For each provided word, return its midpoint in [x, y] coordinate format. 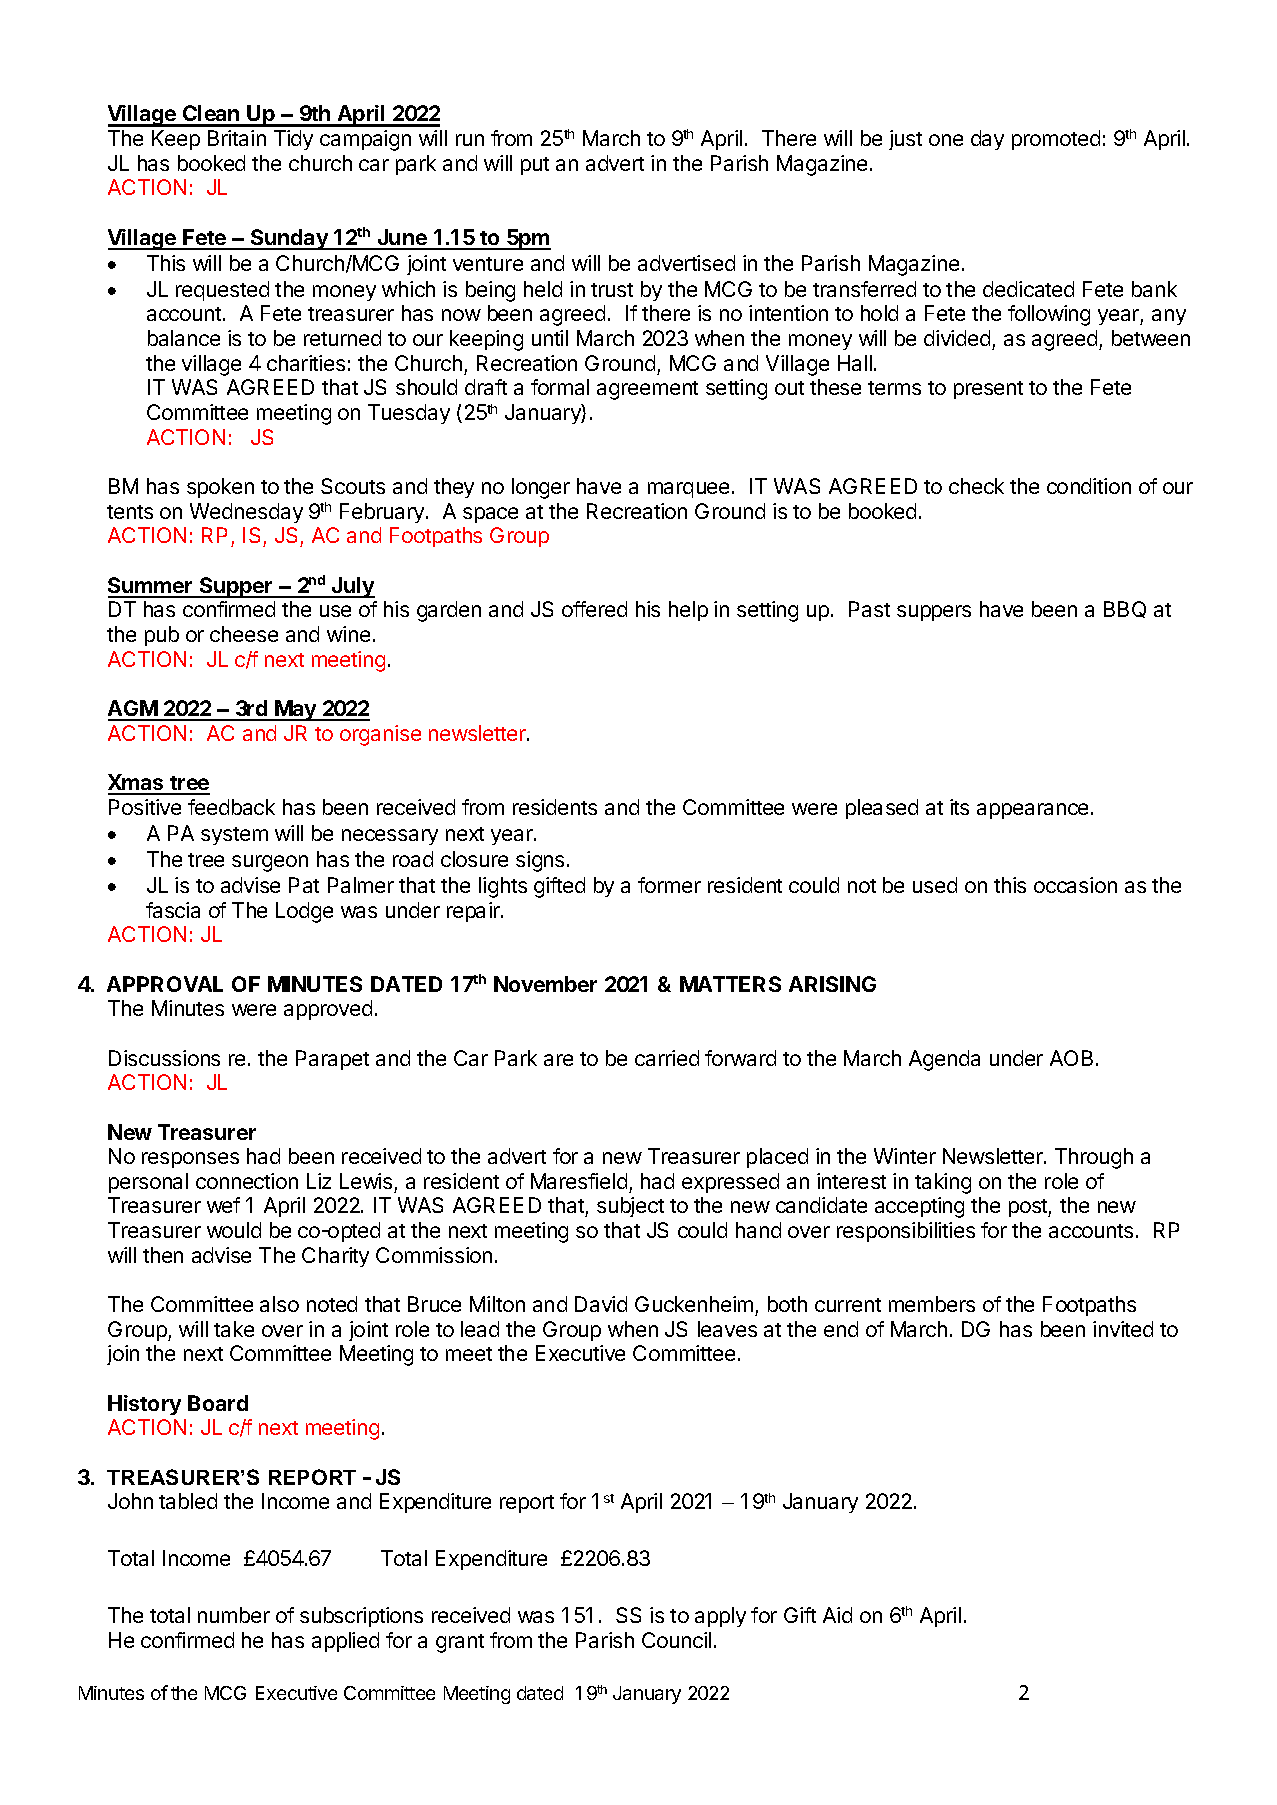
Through [1094, 1158]
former [669, 885]
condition [1089, 486]
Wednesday [246, 513]
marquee [688, 490]
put [535, 166]
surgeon [270, 863]
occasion [1075, 885]
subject [630, 1207]
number [234, 1615]
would [234, 1230]
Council [676, 1640]
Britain [237, 138]
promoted [1056, 140]
